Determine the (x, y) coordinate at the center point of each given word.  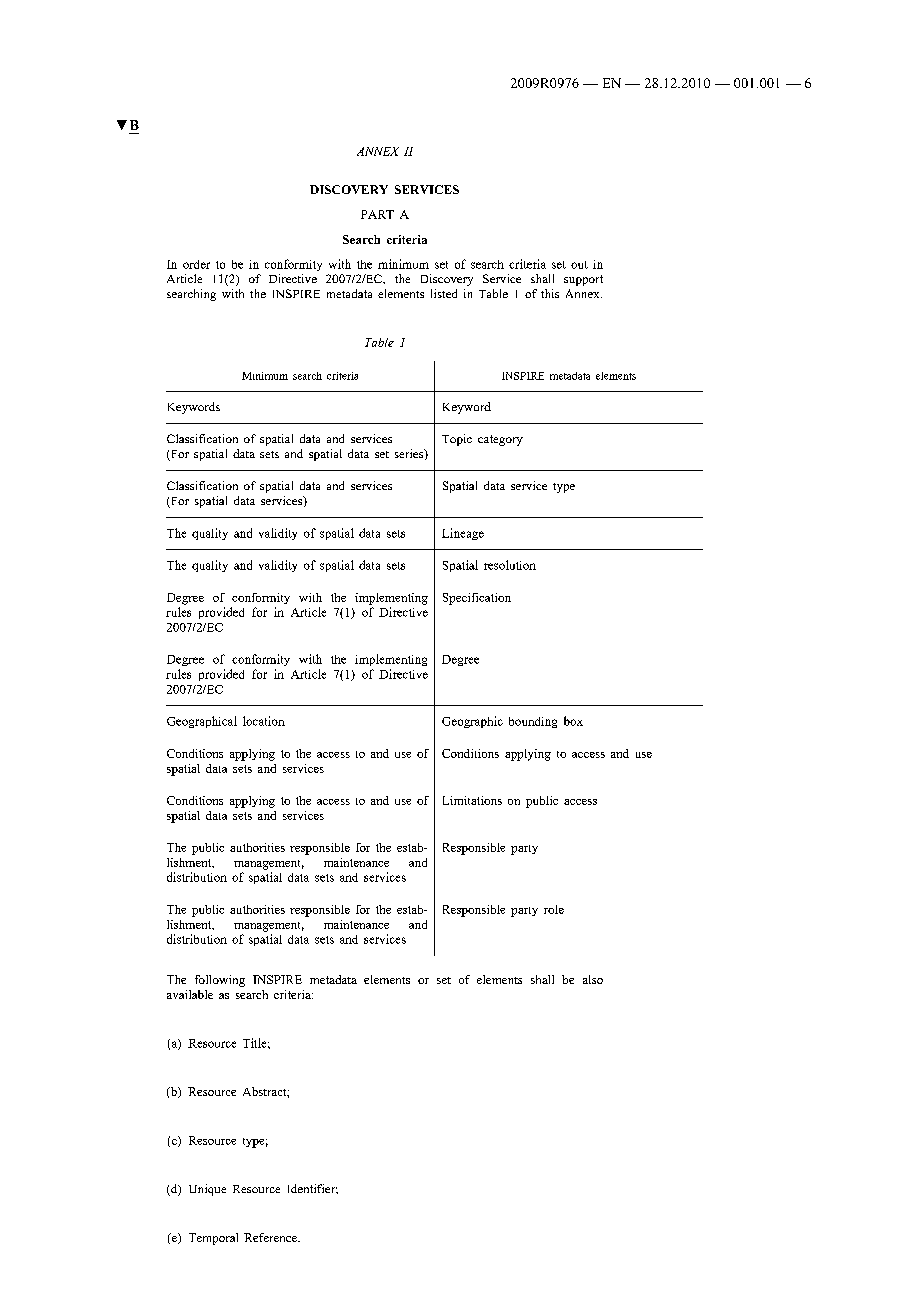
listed (444, 293)
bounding (533, 722)
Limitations (472, 800)
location (264, 721)
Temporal (213, 1239)
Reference (272, 1237)
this (550, 293)
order (196, 264)
